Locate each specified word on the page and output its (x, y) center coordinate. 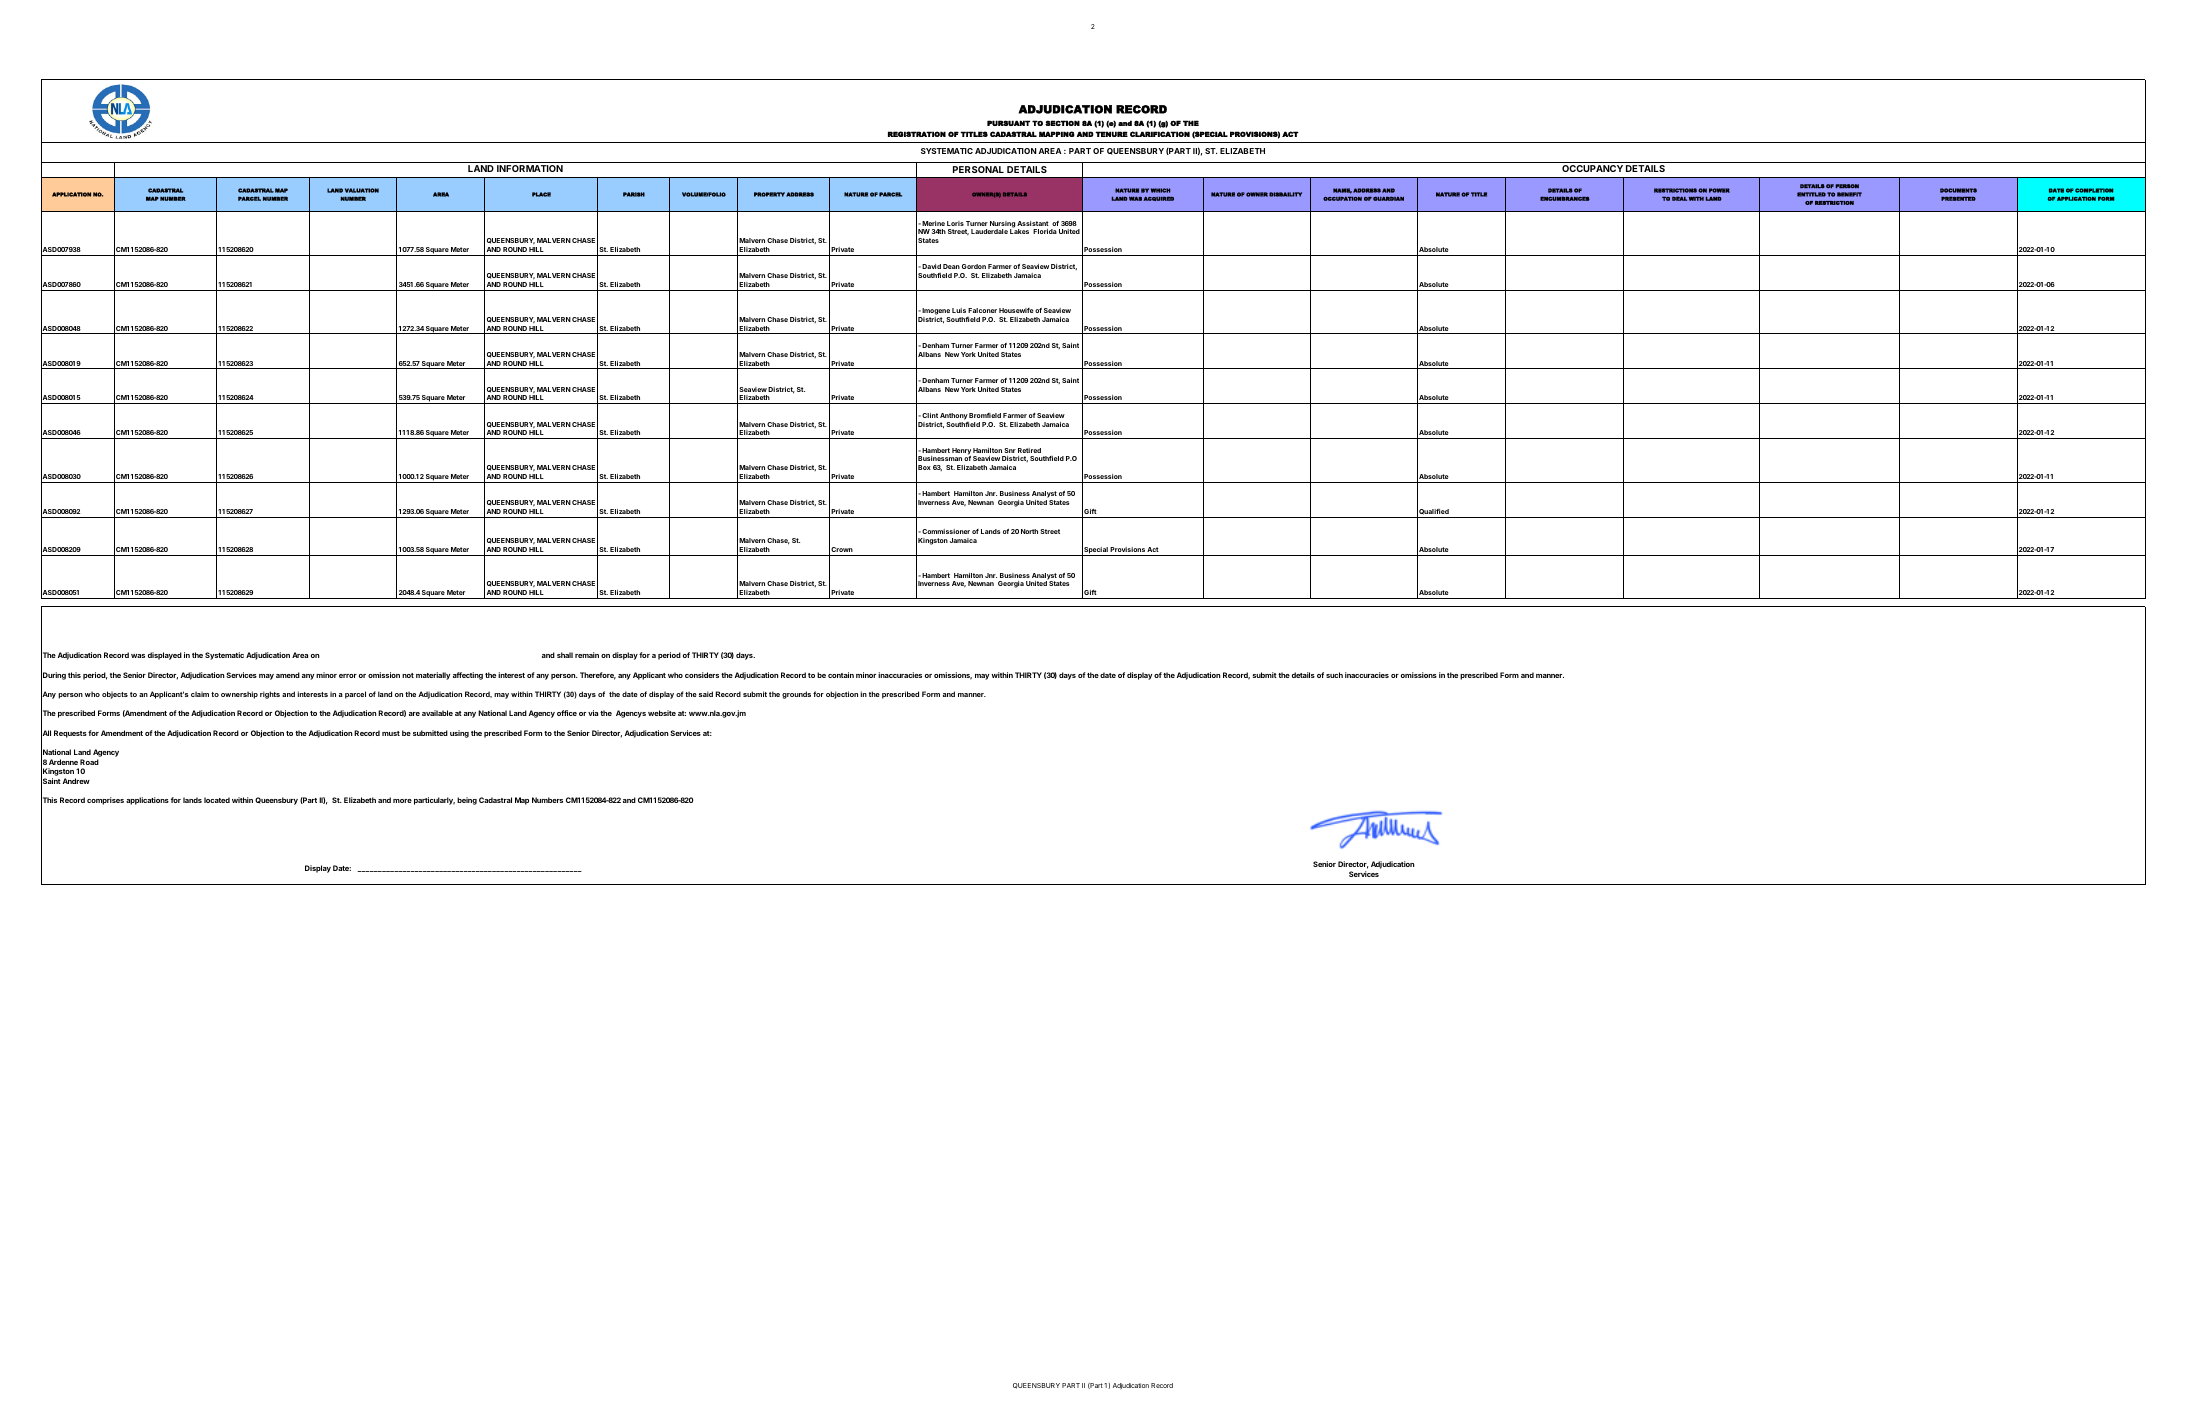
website (662, 713)
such (1334, 675)
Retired (1029, 450)
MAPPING (1057, 134)
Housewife (1016, 310)
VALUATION (362, 190)
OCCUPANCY (1592, 168)
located (217, 800)
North (1029, 531)
